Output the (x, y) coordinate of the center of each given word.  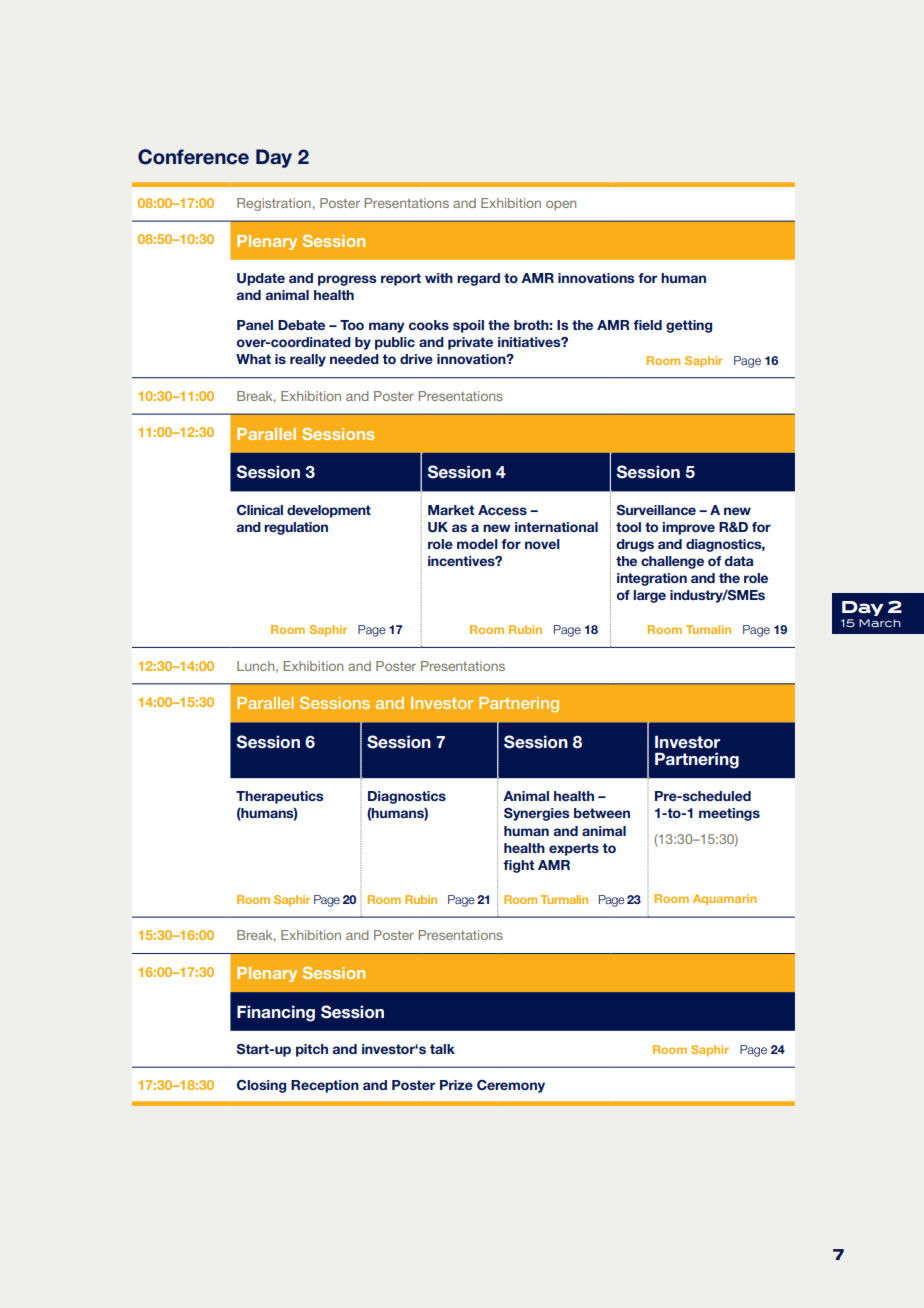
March (880, 623)
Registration (274, 204)
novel (542, 544)
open (561, 205)
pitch (312, 1050)
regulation (296, 528)
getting (689, 326)
